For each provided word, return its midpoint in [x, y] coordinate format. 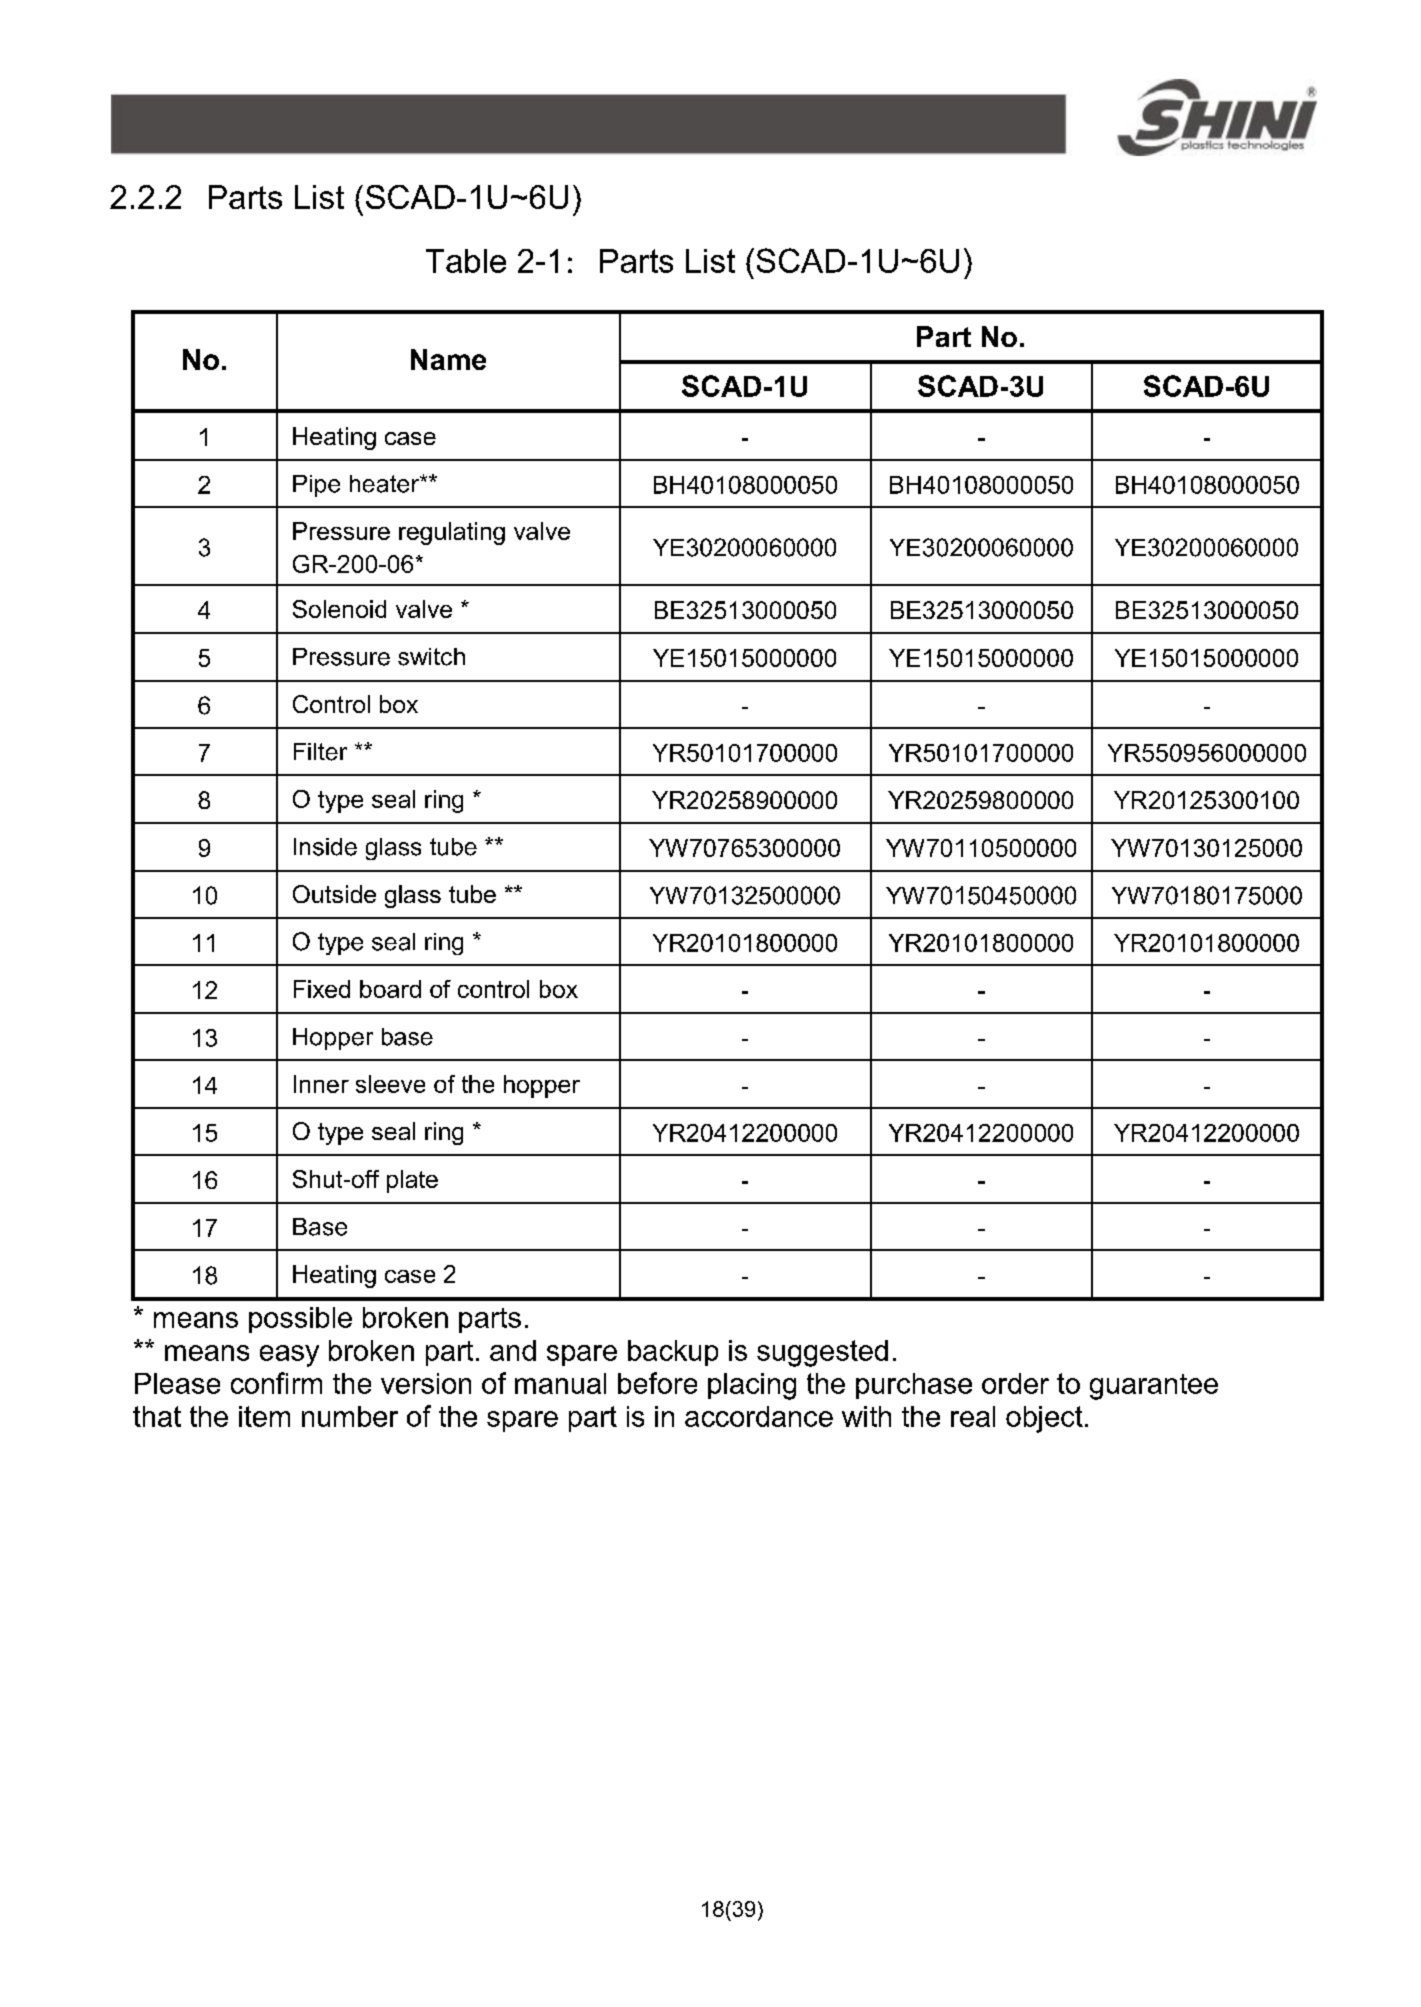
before [657, 1383]
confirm [276, 1383]
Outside [334, 894]
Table [466, 261]
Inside [325, 847]
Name [448, 359]
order [1015, 1383]
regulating [452, 533]
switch [431, 657]
